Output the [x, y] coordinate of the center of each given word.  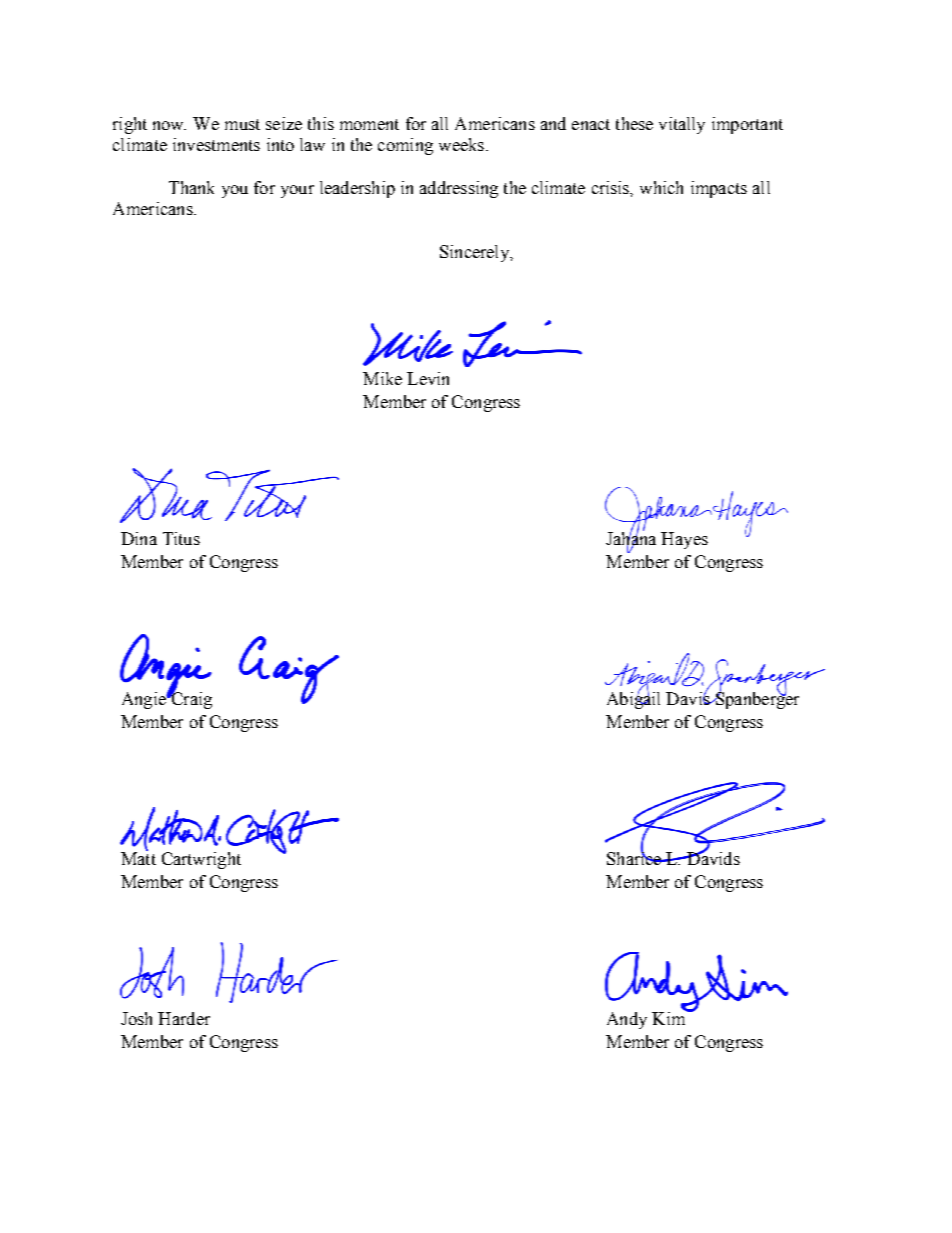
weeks [463, 144]
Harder [184, 1018]
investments [216, 144]
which [661, 187]
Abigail [633, 699]
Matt [138, 857]
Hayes [684, 540]
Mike [382, 378]
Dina [139, 538]
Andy [627, 1020]
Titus [181, 538]
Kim [670, 1017]
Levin [428, 378]
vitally [682, 125]
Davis [689, 697]
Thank [191, 187]
